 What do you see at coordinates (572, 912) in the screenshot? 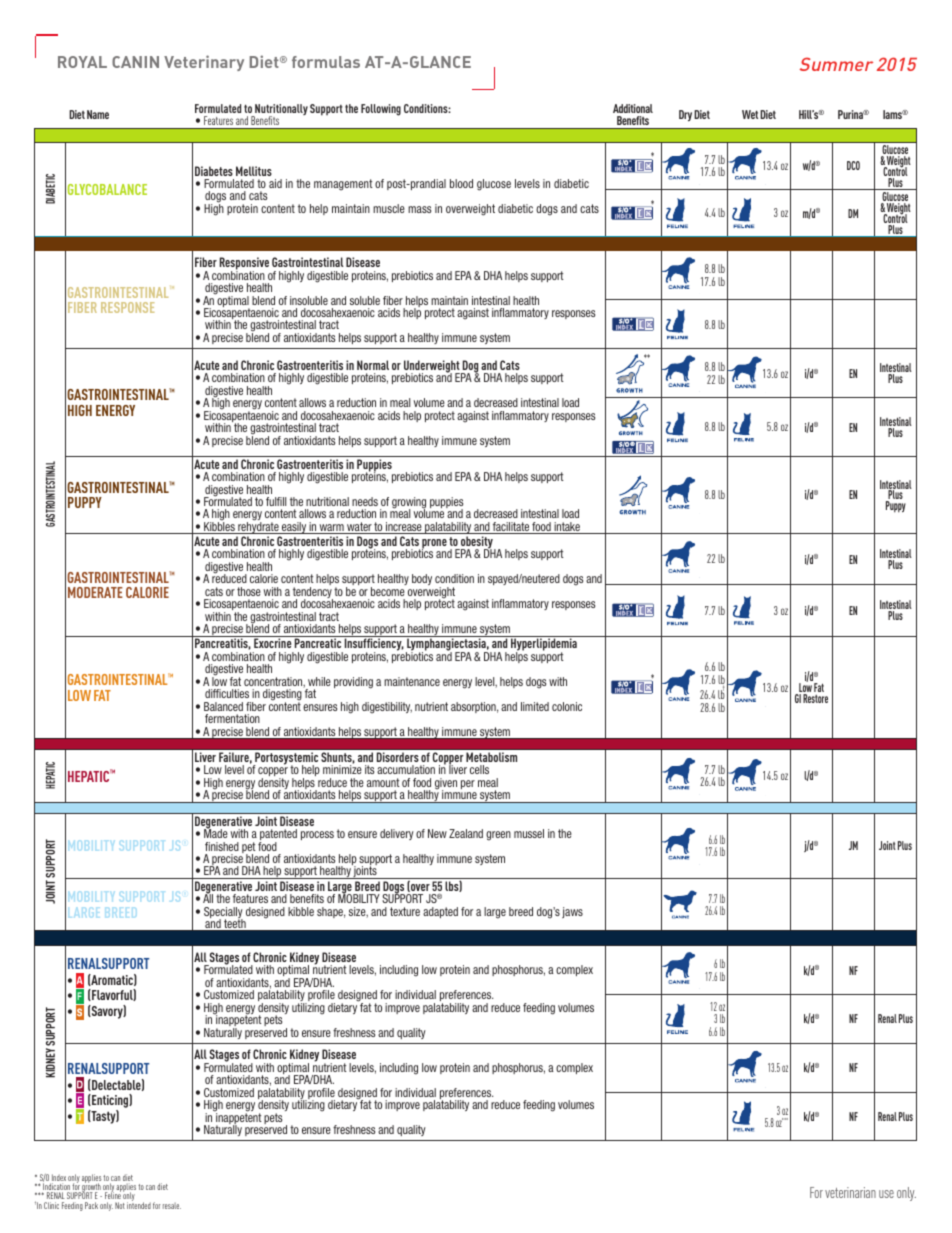
I see `jaws` at bounding box center [572, 912].
